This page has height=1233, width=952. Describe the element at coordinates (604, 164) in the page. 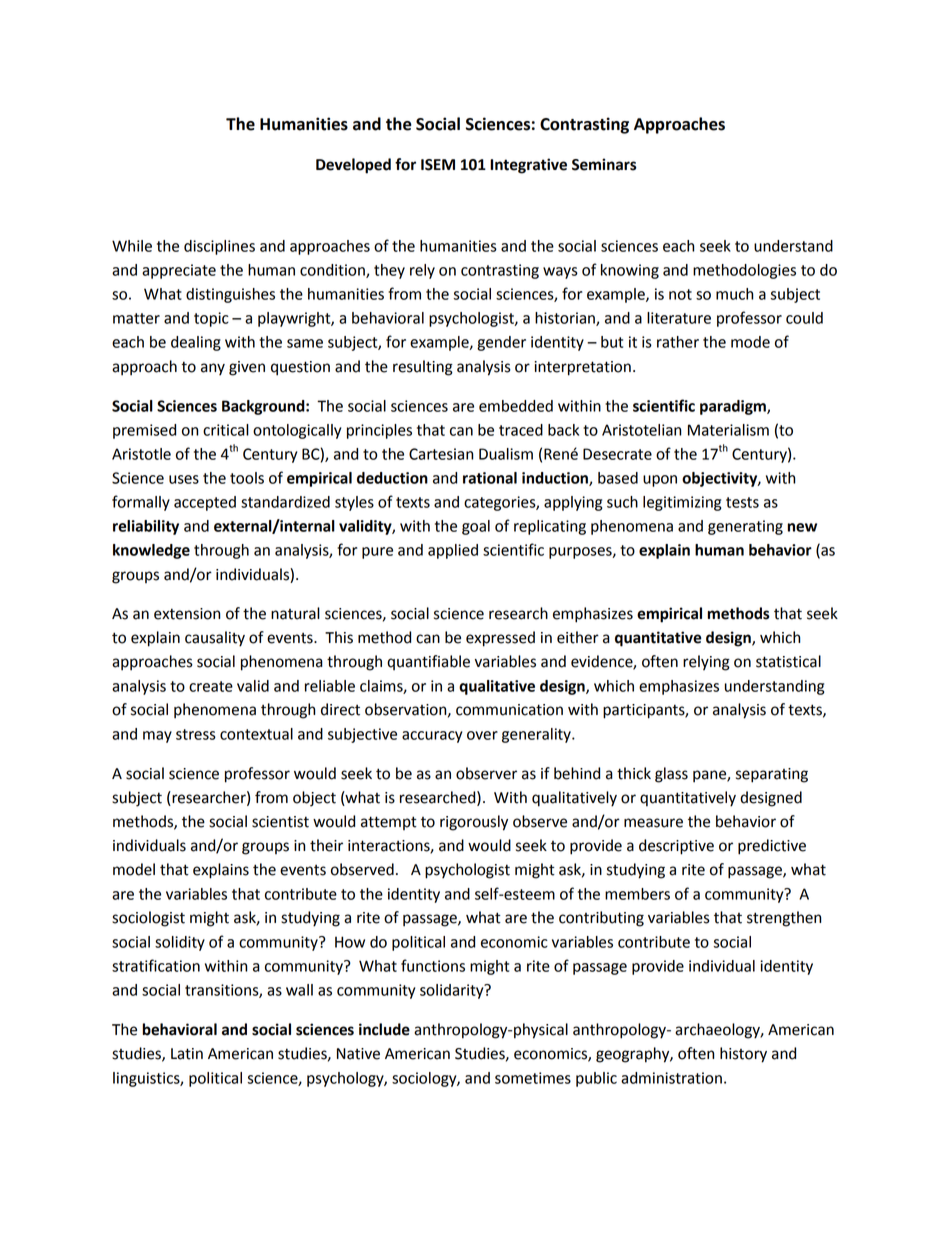

I see `Seminars` at that location.
